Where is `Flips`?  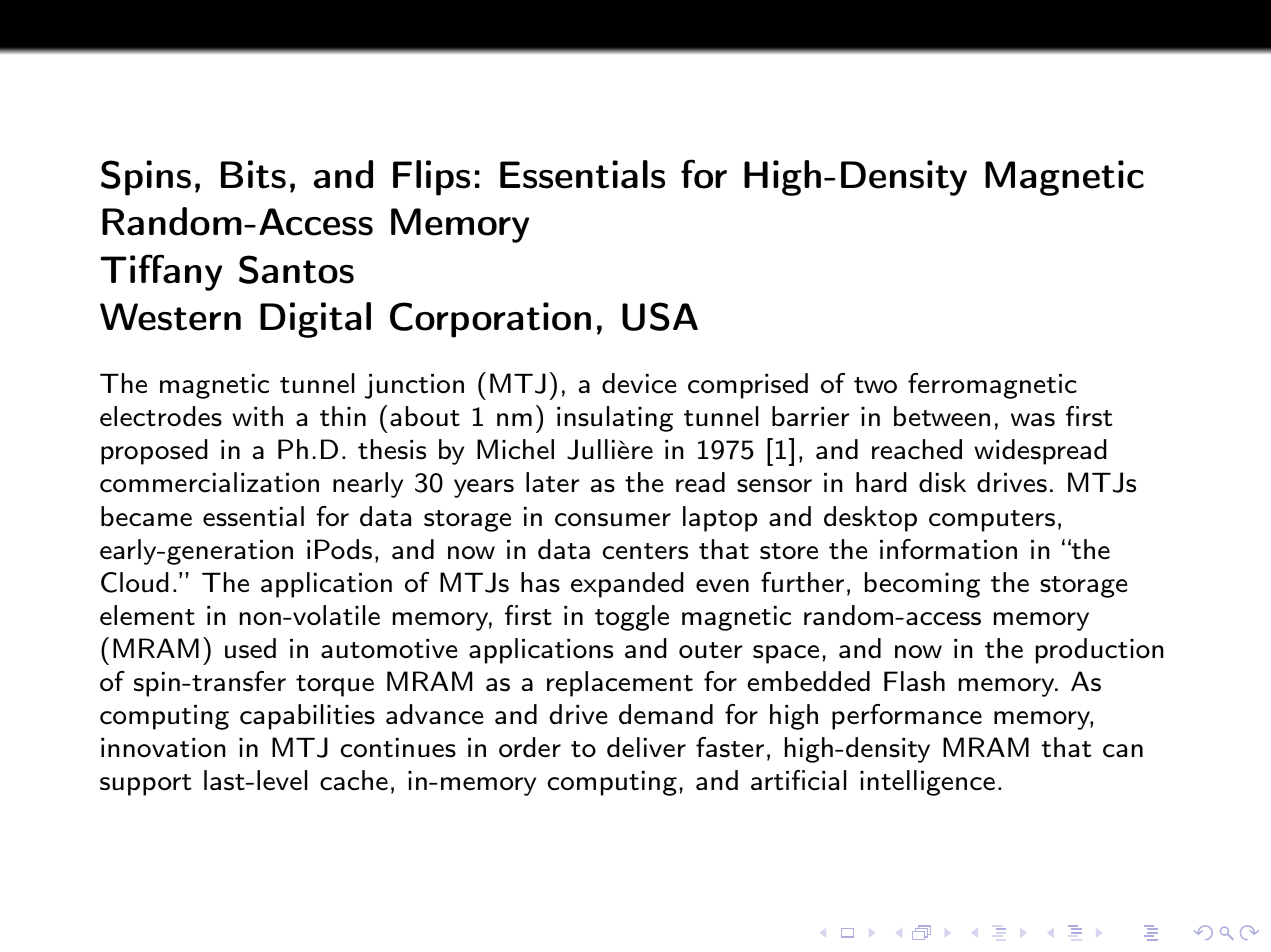
Flips is located at coordinates (431, 178).
